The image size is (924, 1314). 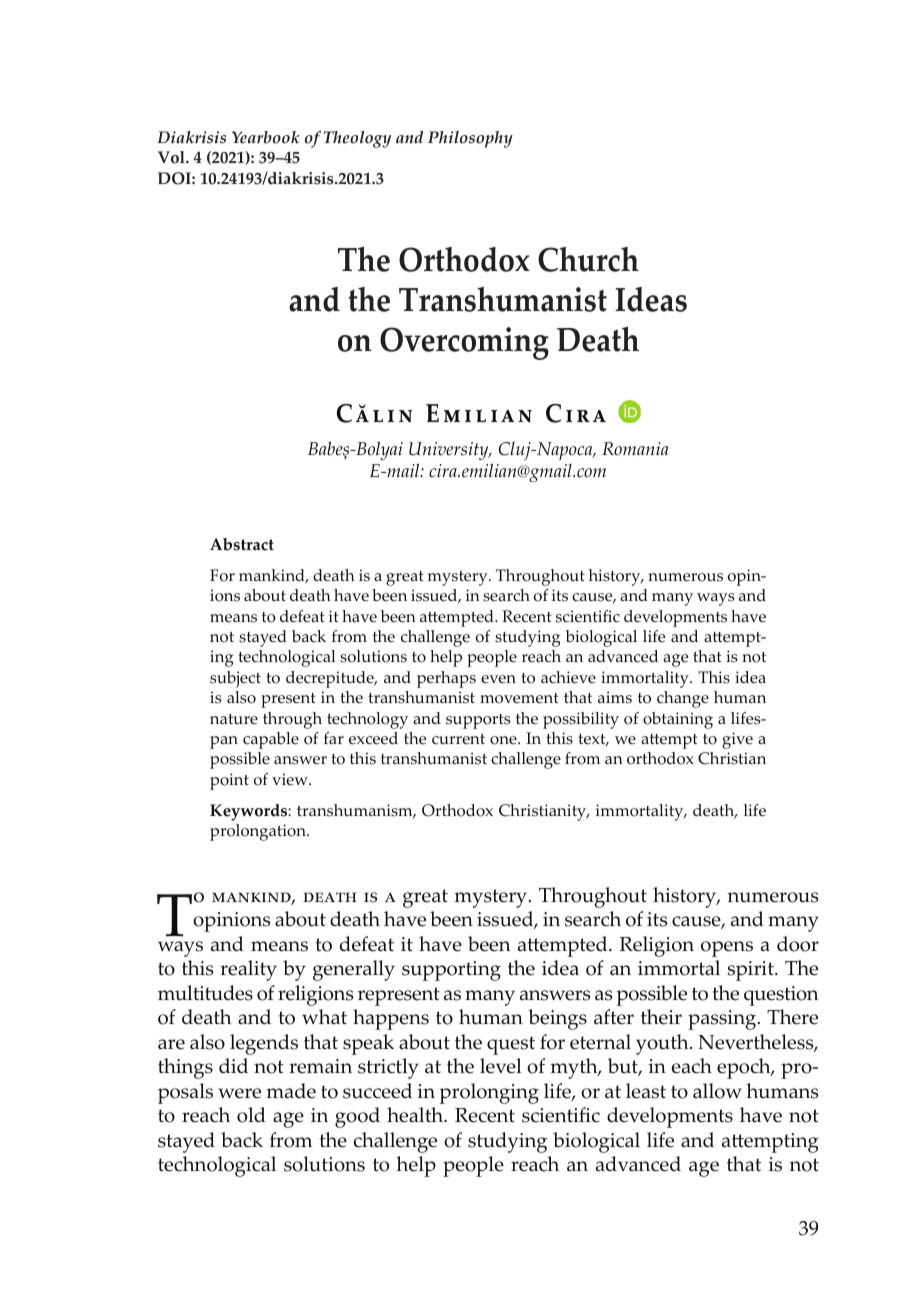 I want to click on point, so click(x=229, y=781).
